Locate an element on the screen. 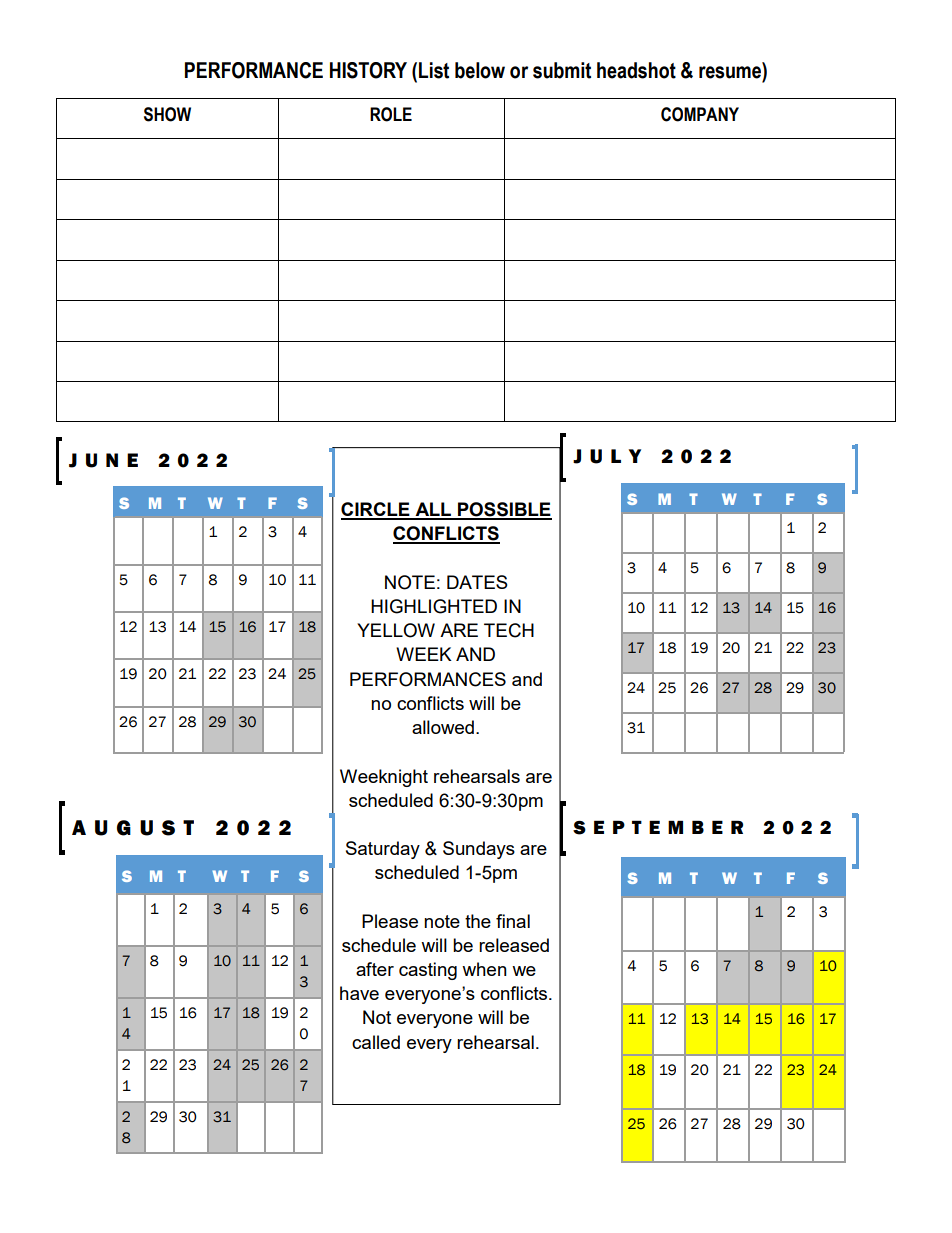  List is located at coordinates (434, 70).
